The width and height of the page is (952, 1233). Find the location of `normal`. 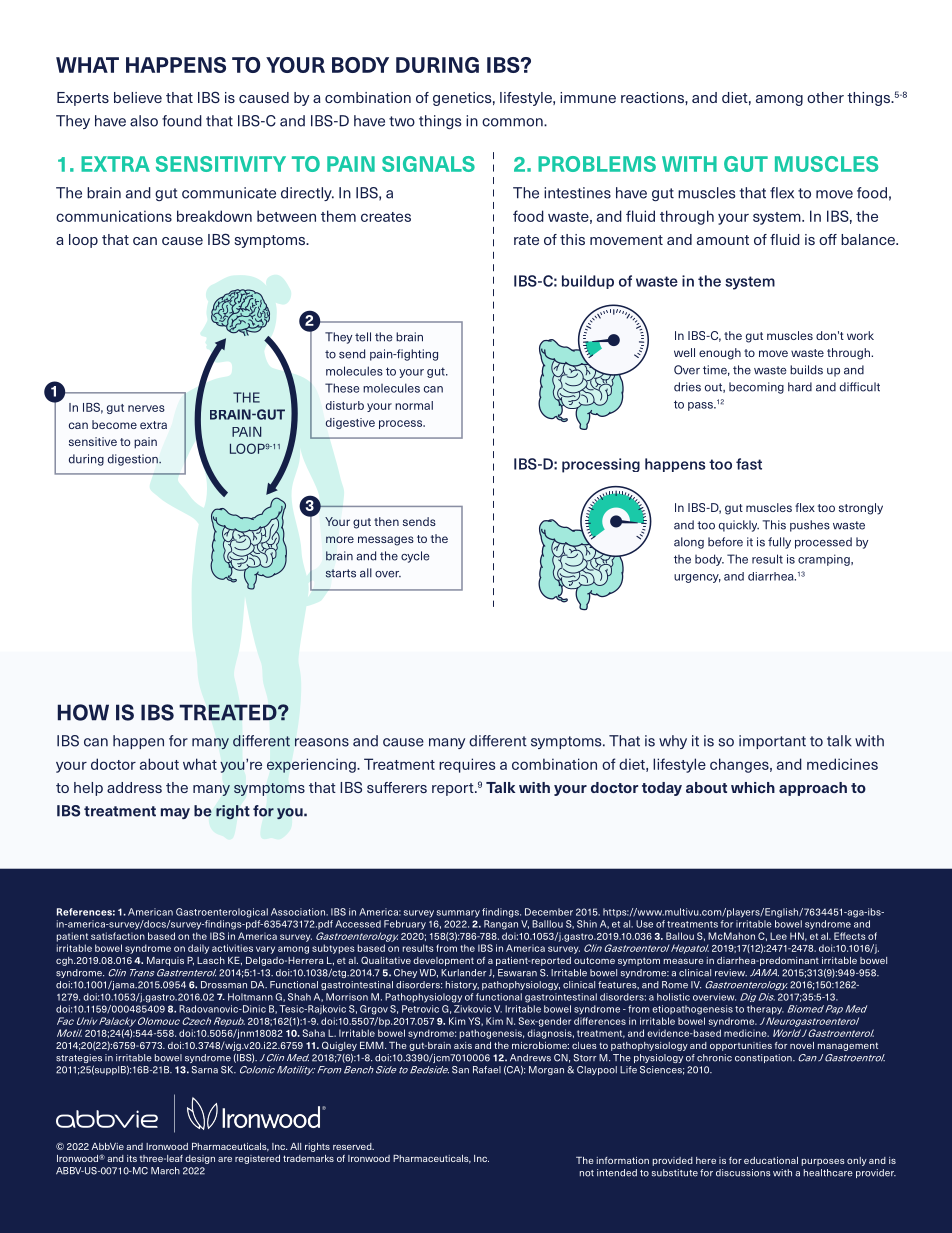

normal is located at coordinates (414, 405).
